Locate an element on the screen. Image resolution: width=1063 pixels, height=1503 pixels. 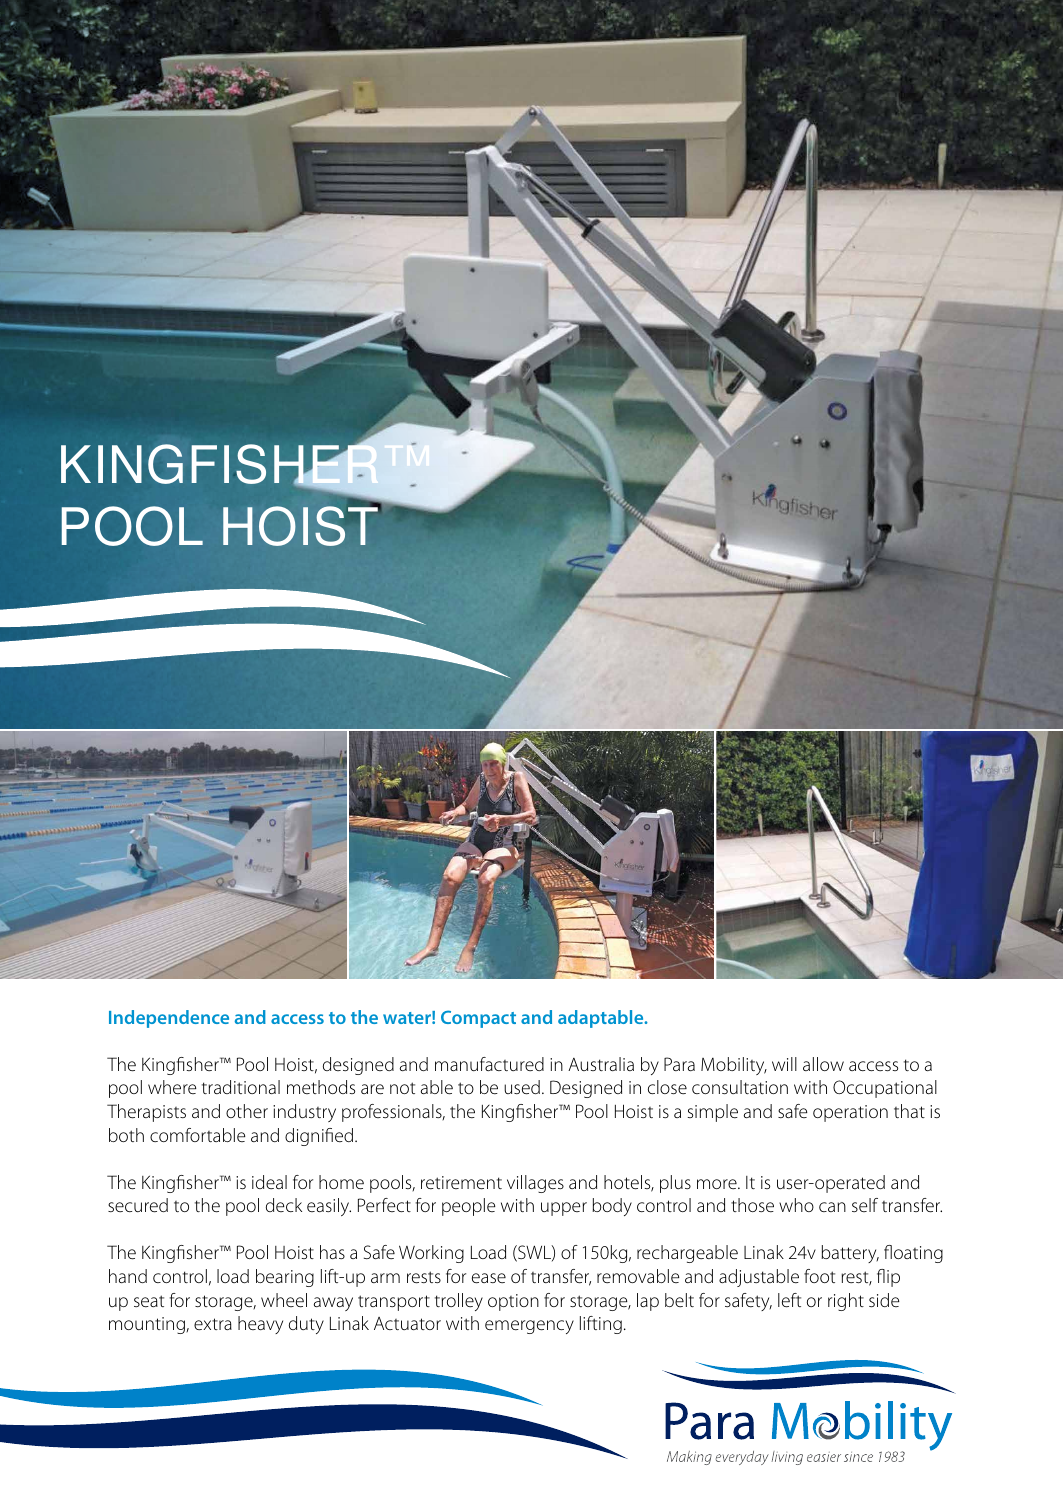
Working is located at coordinates (431, 1254).
